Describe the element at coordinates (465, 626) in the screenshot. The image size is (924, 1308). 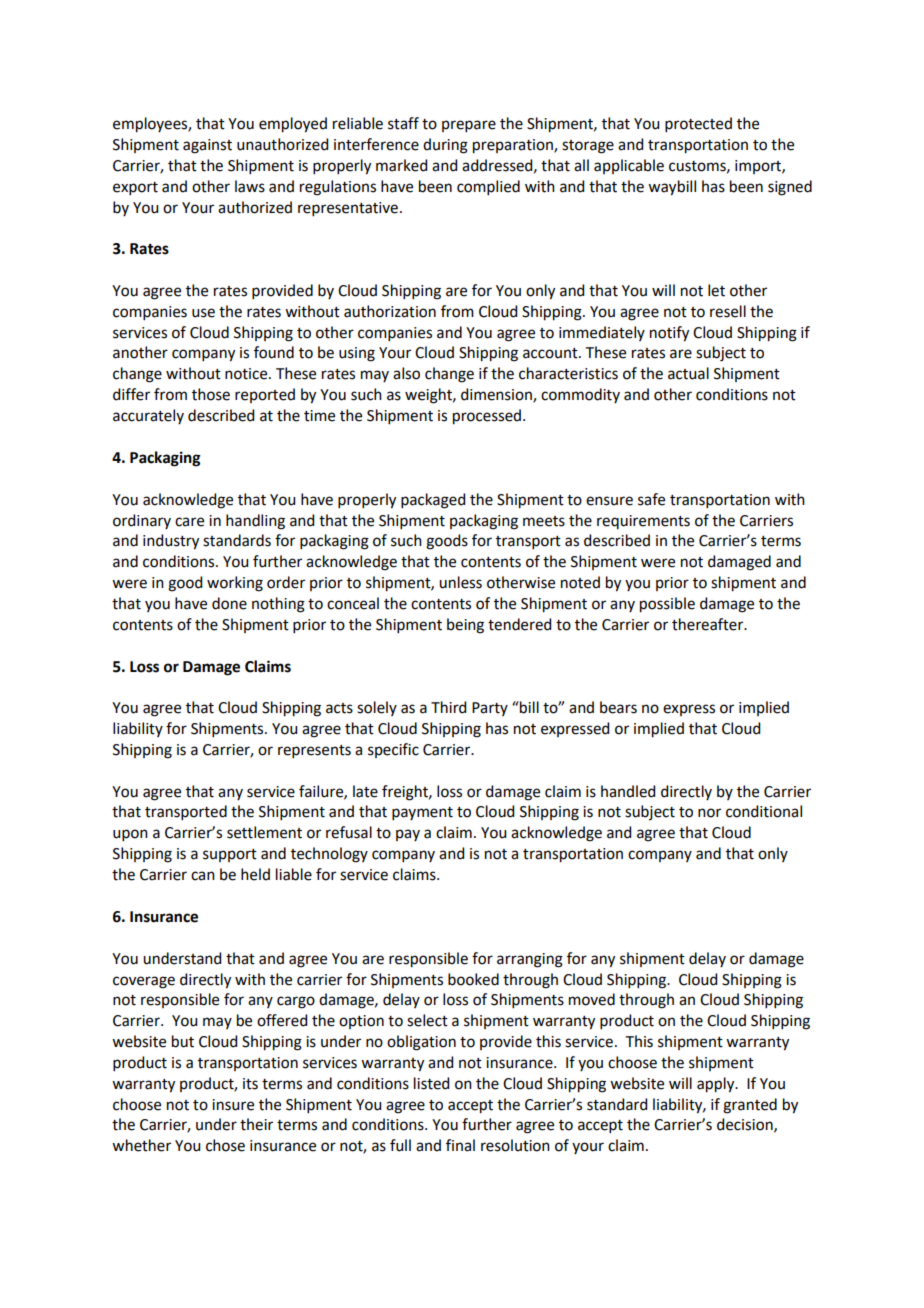
I see `being` at that location.
